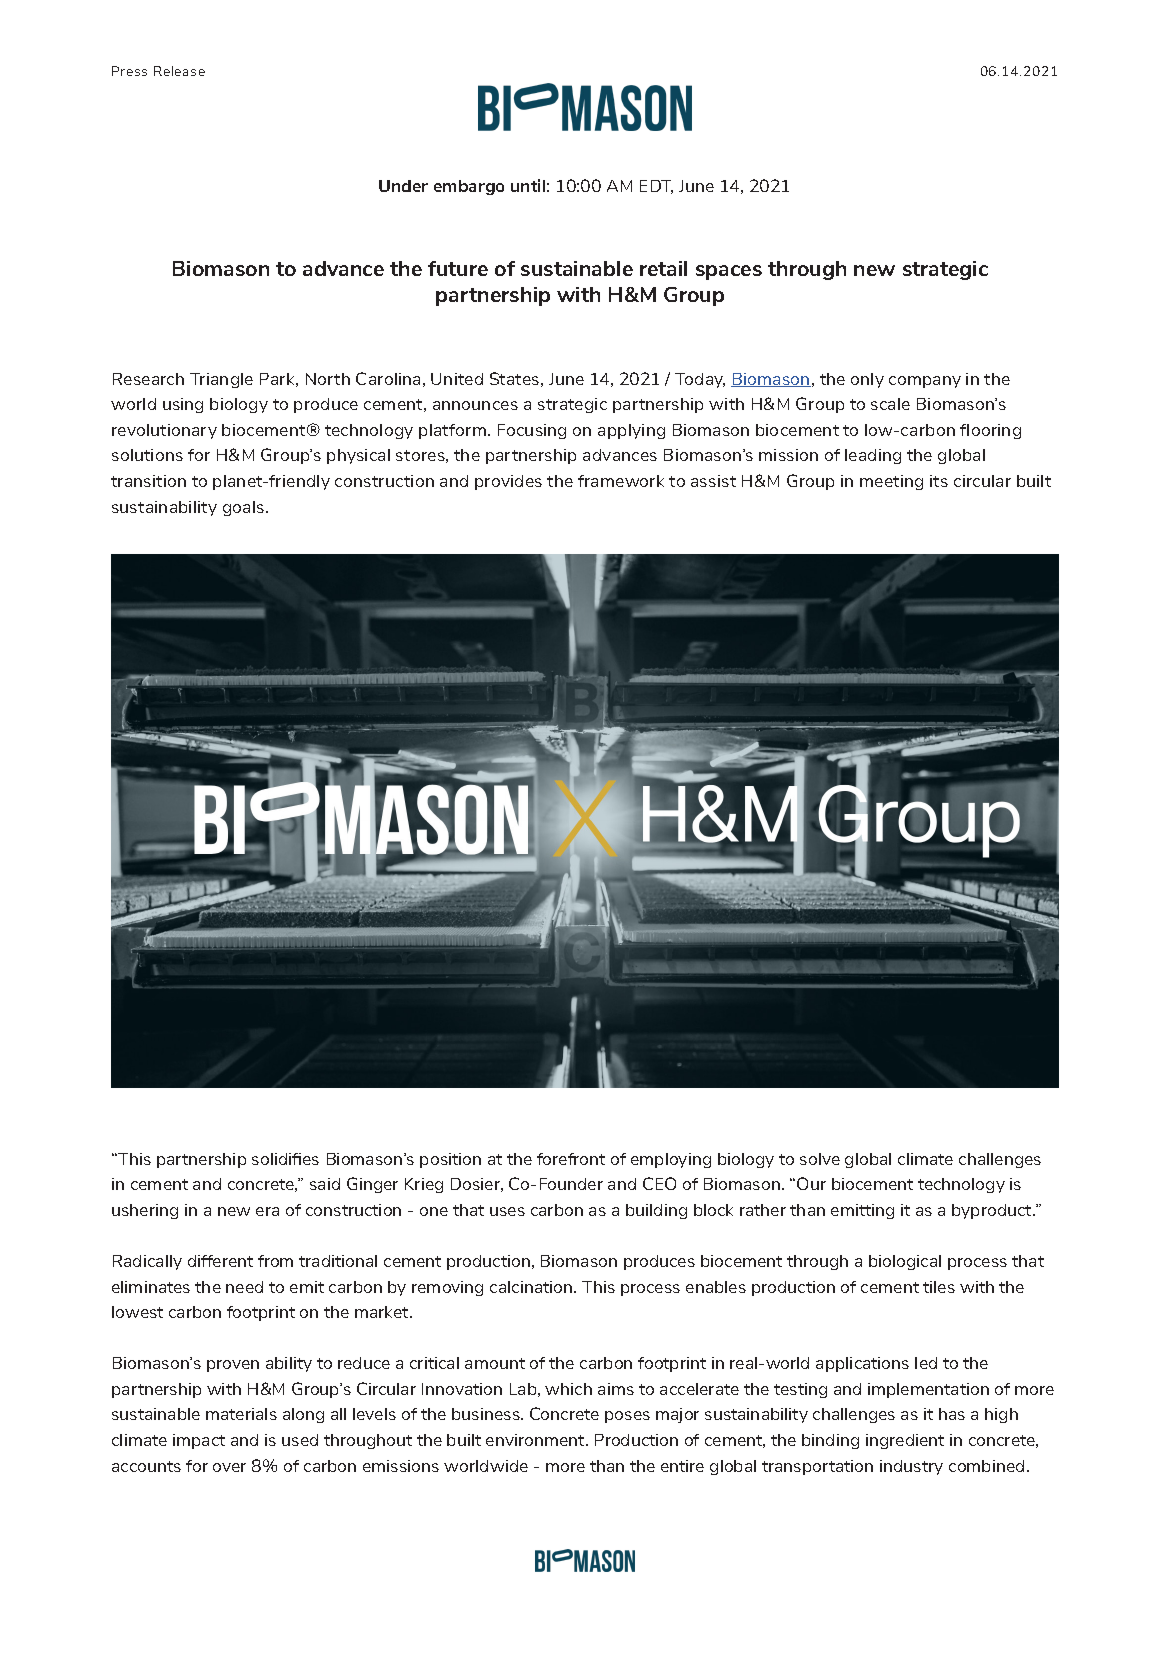 Image resolution: width=1170 pixels, height=1655 pixels. What do you see at coordinates (656, 187) in the screenshot?
I see `EDT` at bounding box center [656, 187].
